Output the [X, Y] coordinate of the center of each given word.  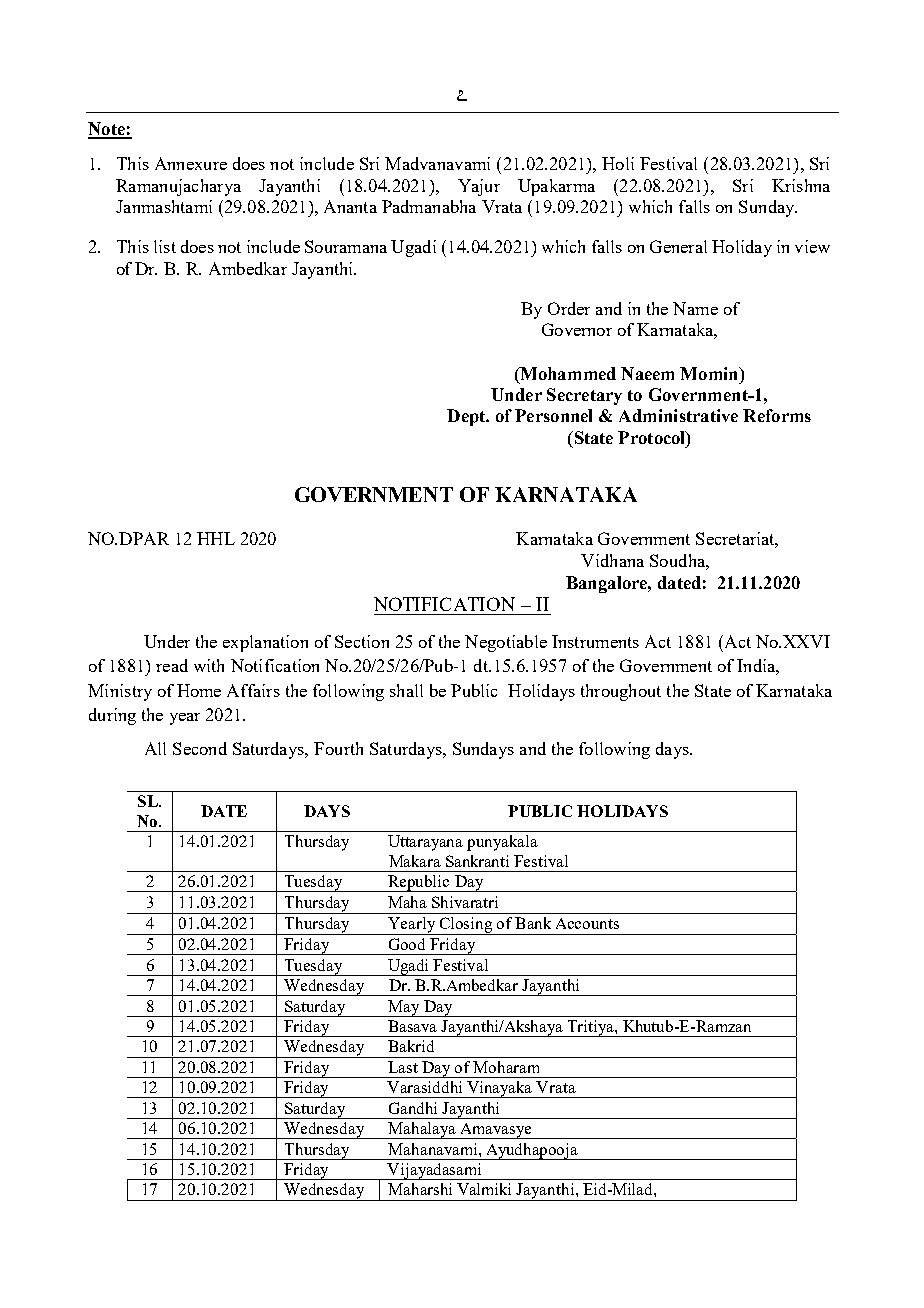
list [165, 246]
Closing [466, 926]
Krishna [801, 185]
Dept [467, 417]
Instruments [595, 641]
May [404, 1008]
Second [200, 748]
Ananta [350, 206]
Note [107, 130]
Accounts [587, 923]
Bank [533, 923]
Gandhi [413, 1108]
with [209, 665]
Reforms [777, 415]
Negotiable [506, 643]
